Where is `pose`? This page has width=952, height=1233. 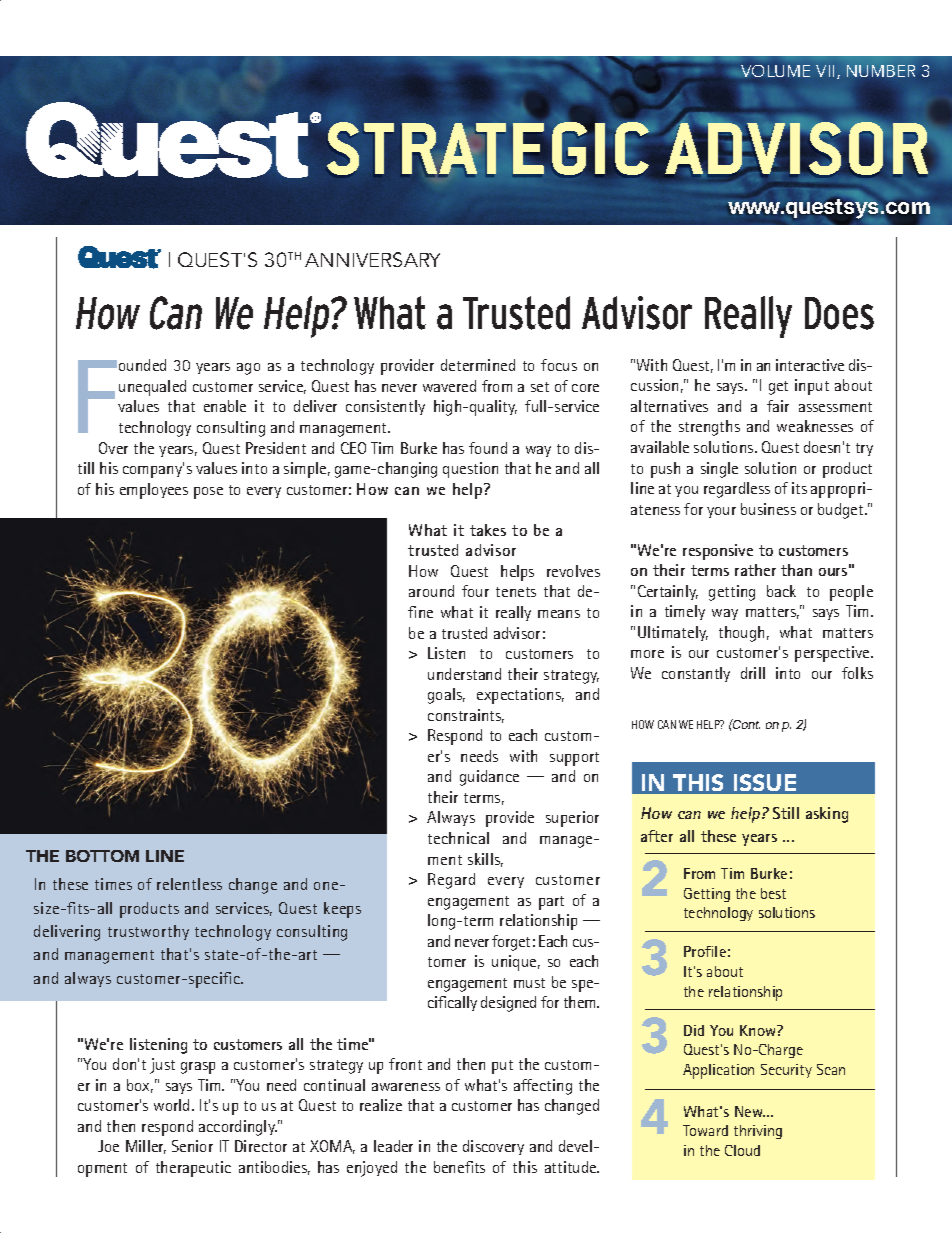
pose is located at coordinates (208, 493).
